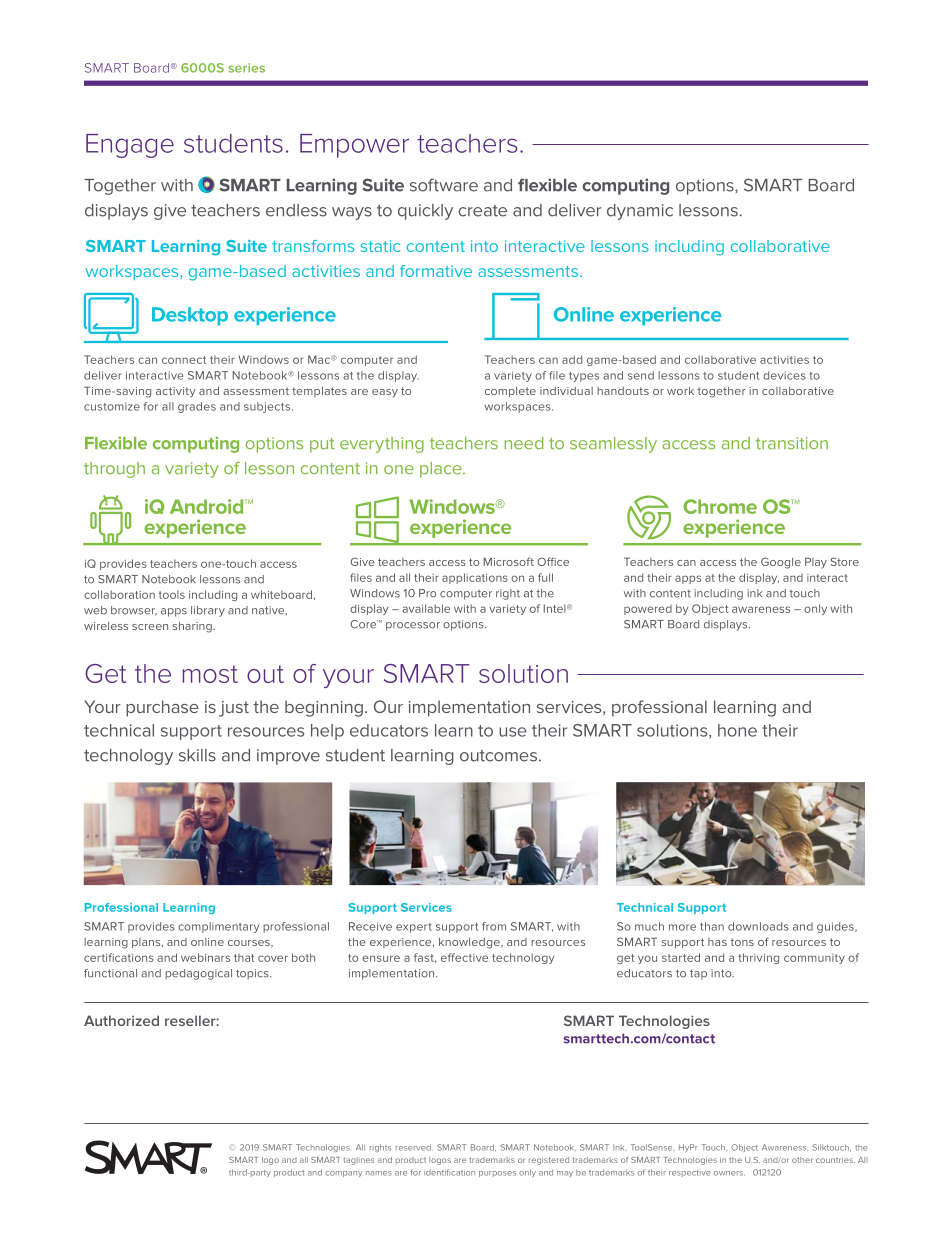 This screenshot has width=952, height=1233. Describe the element at coordinates (246, 68) in the screenshot. I see `series` at that location.
